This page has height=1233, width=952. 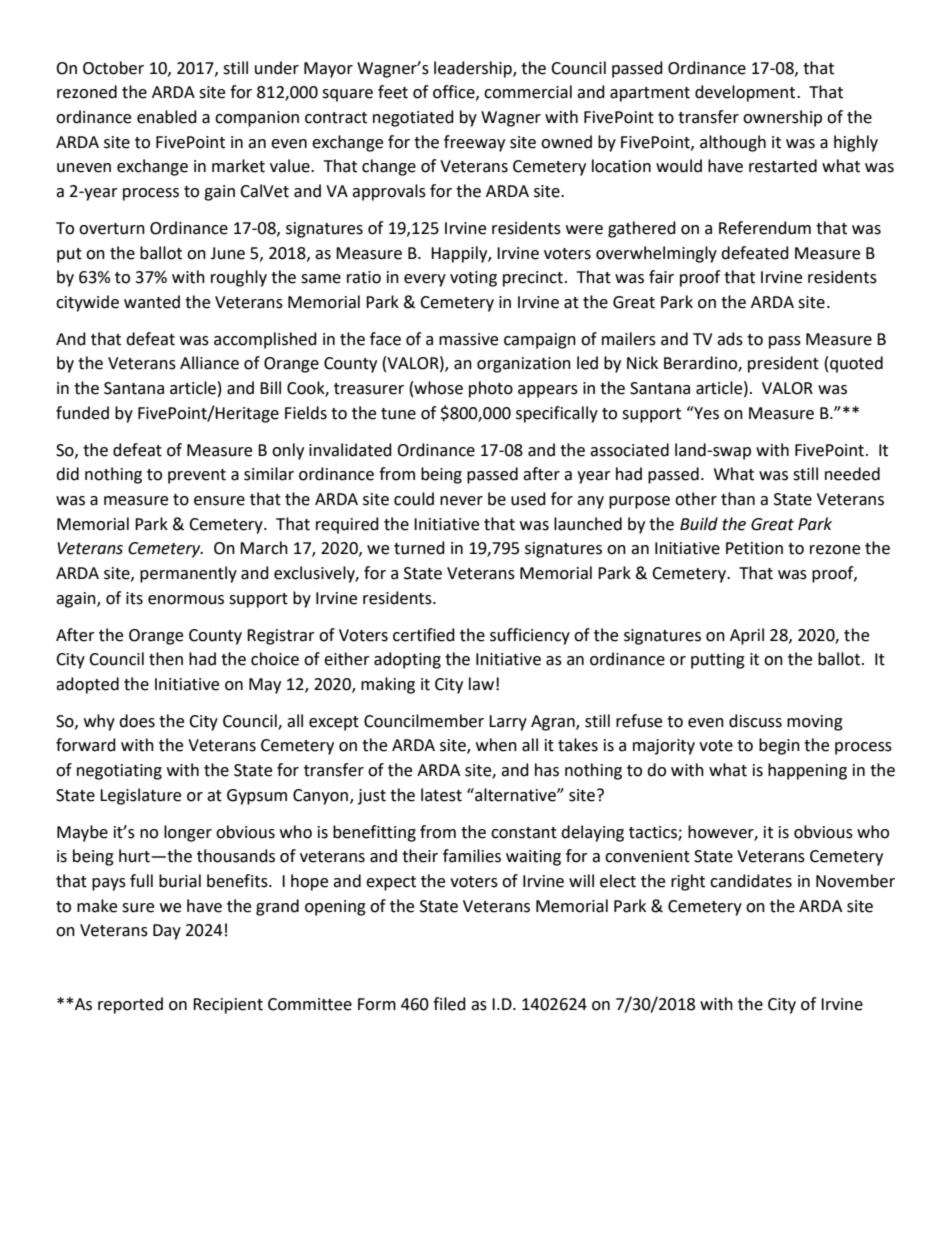 What do you see at coordinates (730, 339) in the page?
I see `ads` at bounding box center [730, 339].
